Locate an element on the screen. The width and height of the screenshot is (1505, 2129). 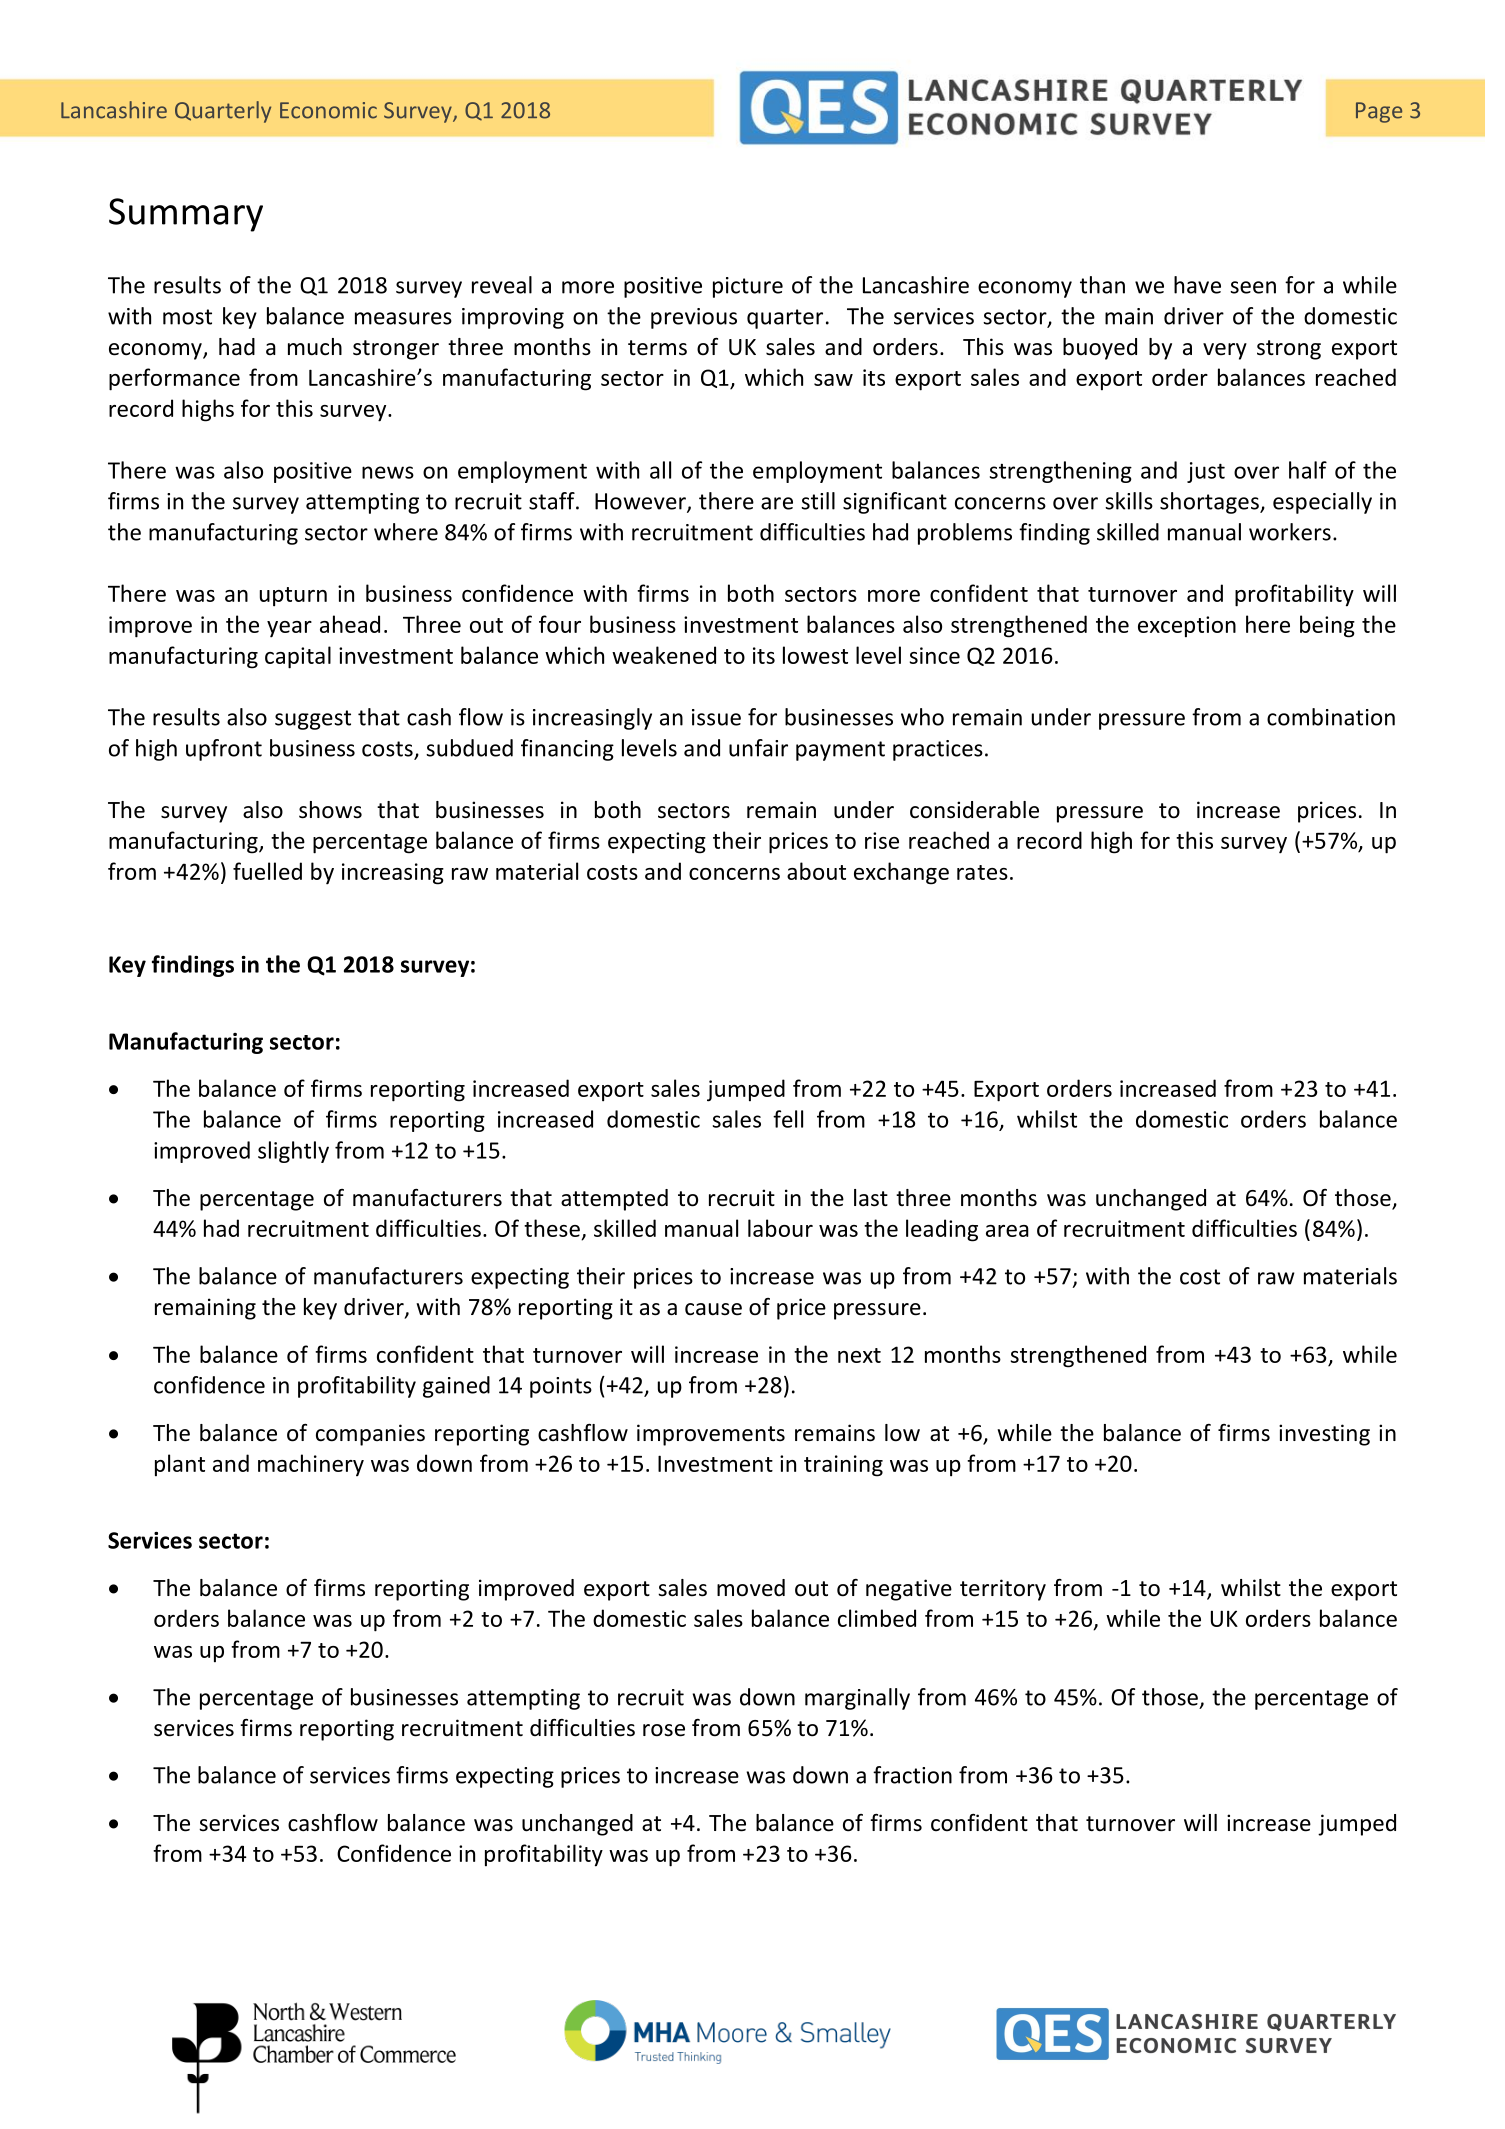
investing is located at coordinates (1324, 1435).
